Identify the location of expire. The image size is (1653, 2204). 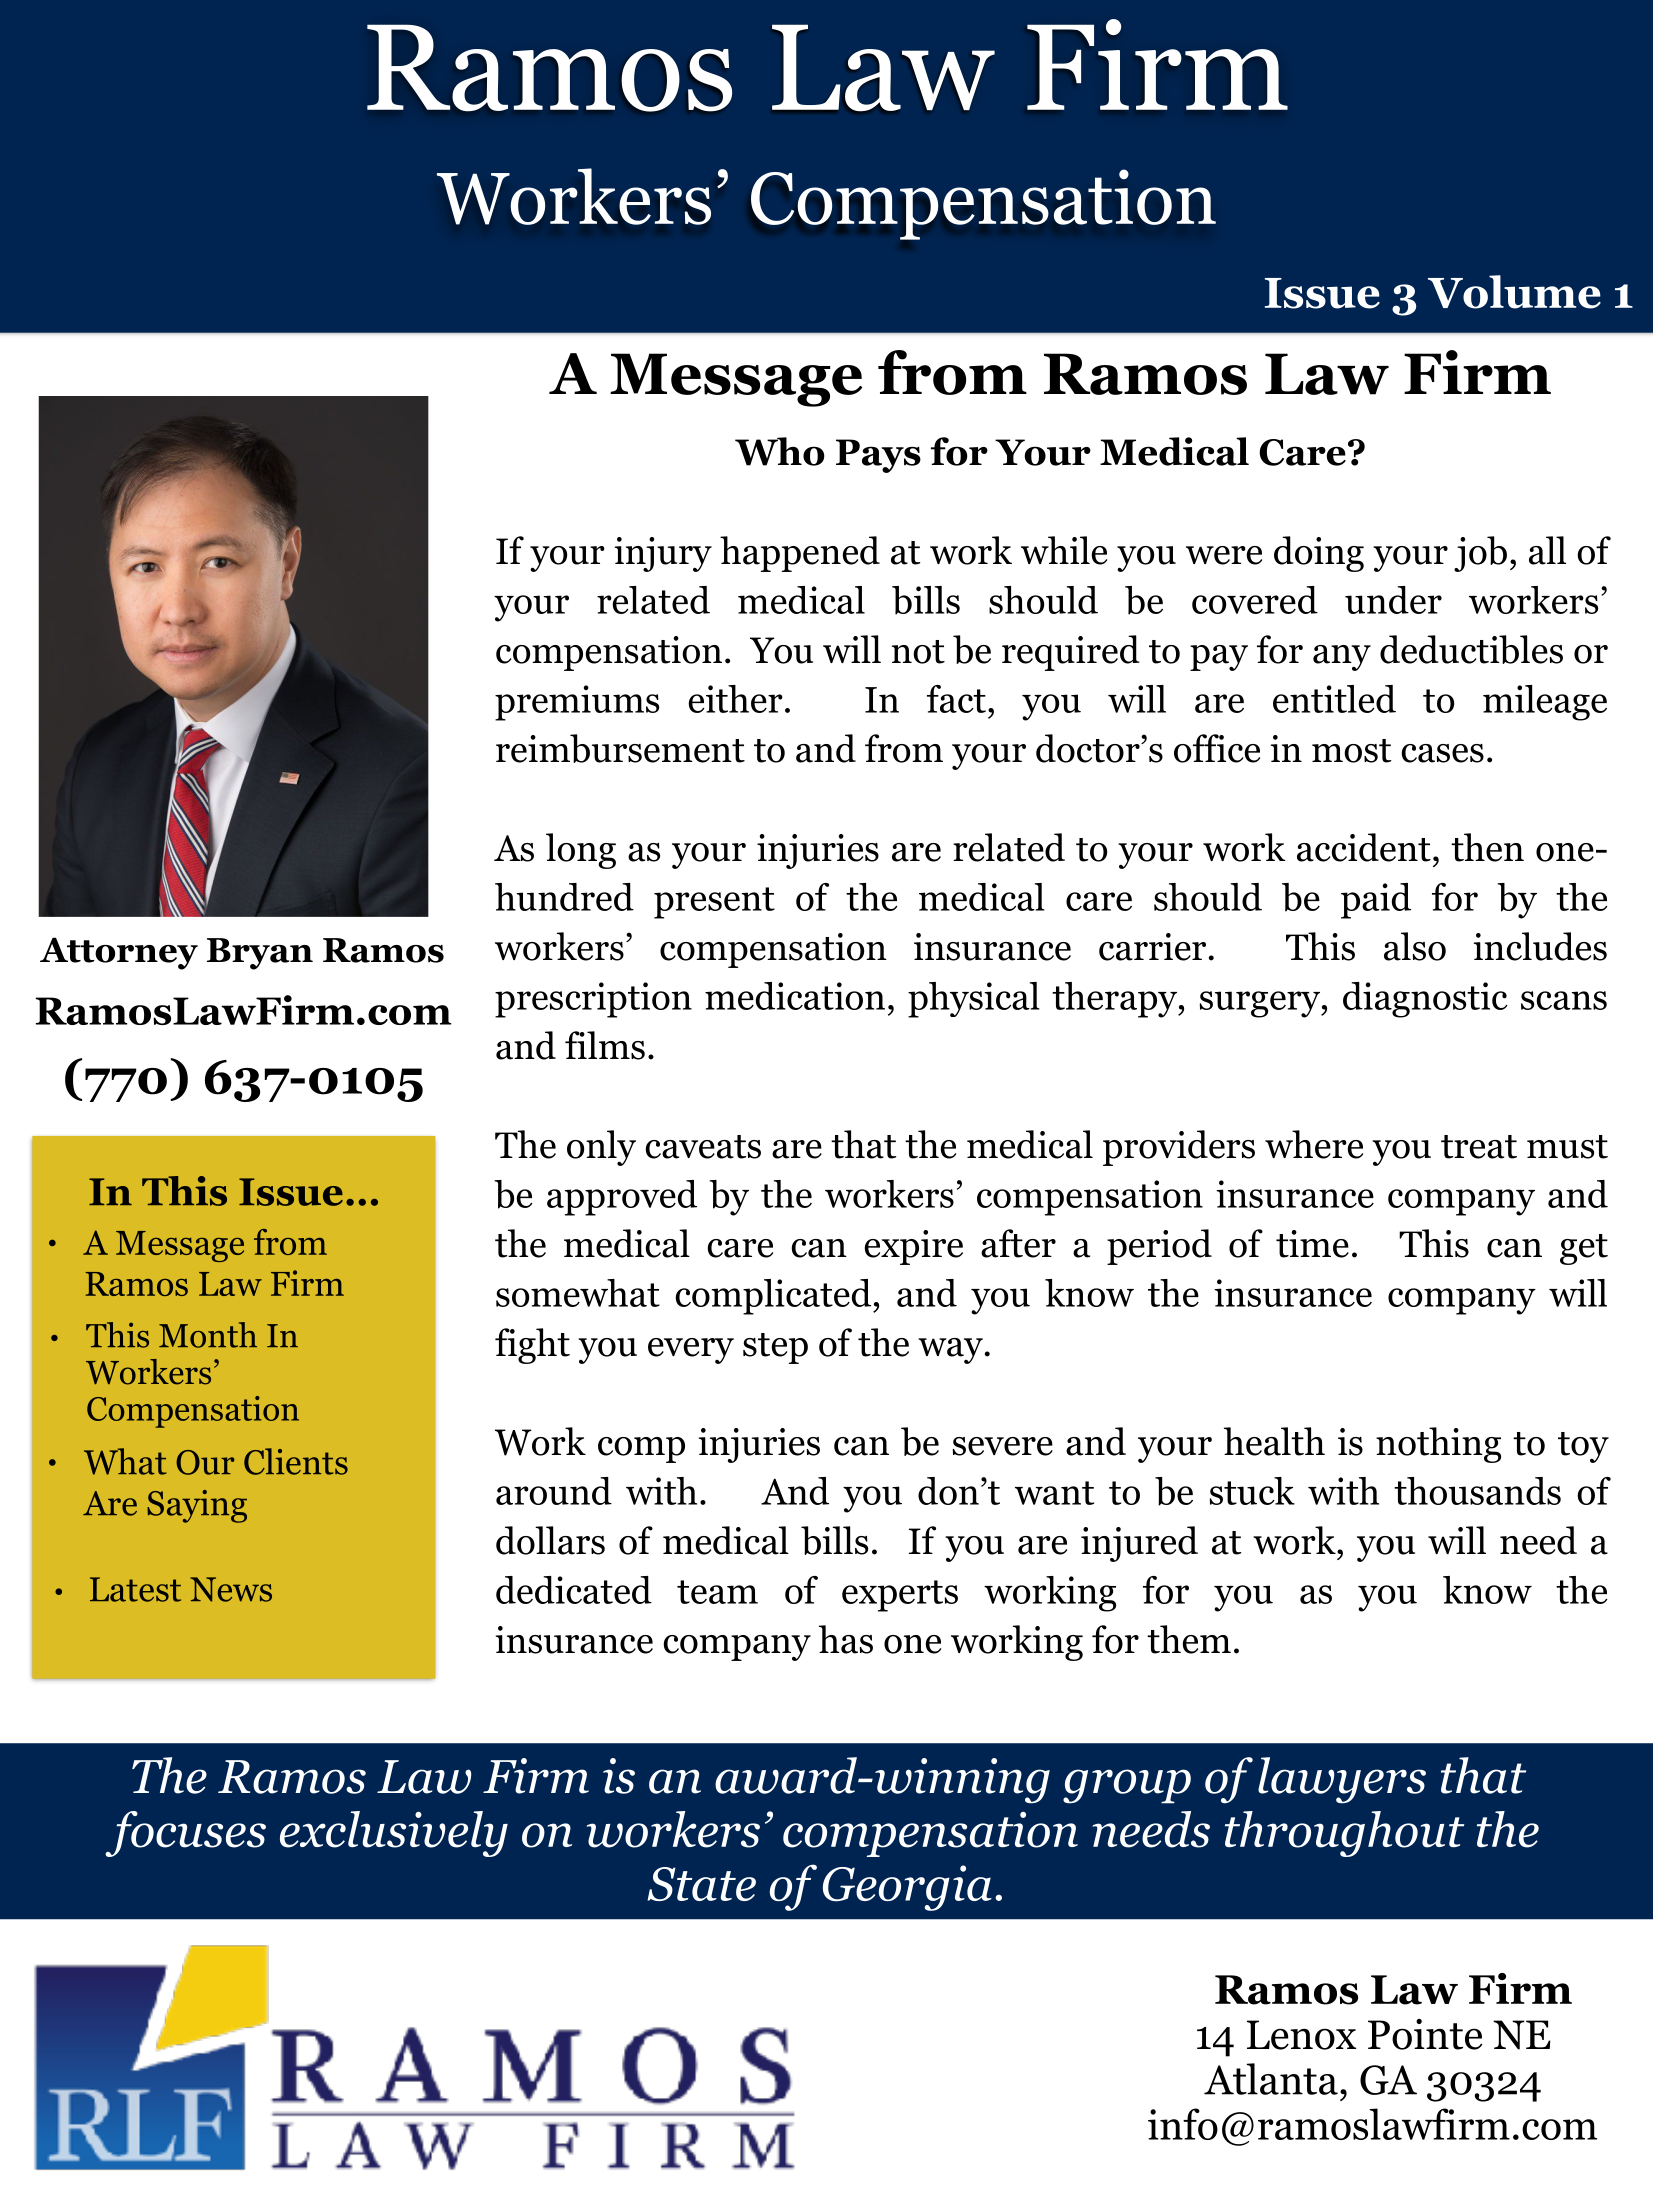
(914, 1247).
